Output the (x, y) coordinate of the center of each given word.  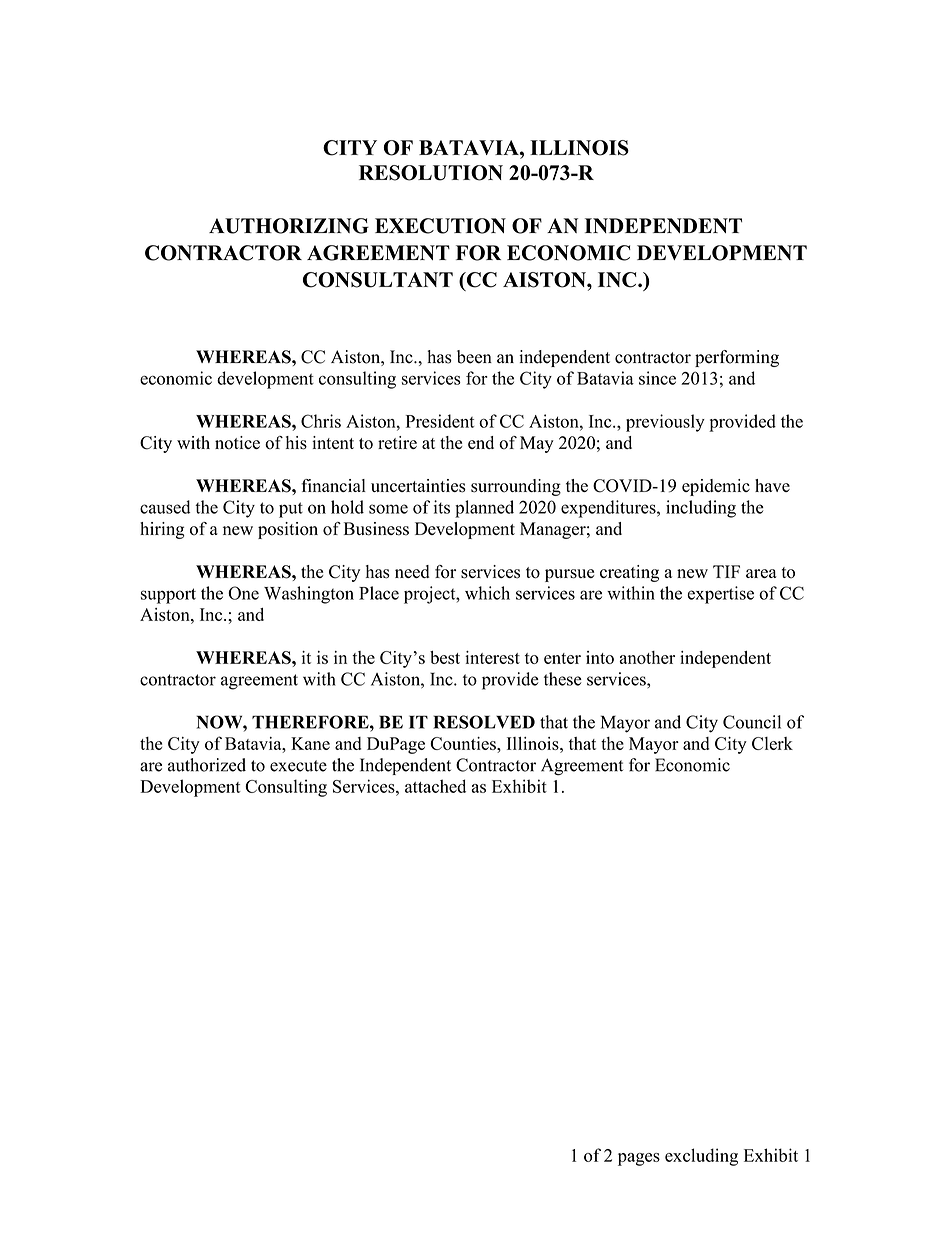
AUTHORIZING (289, 226)
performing (737, 358)
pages (639, 1159)
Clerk (772, 743)
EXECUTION (440, 226)
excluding (701, 1157)
